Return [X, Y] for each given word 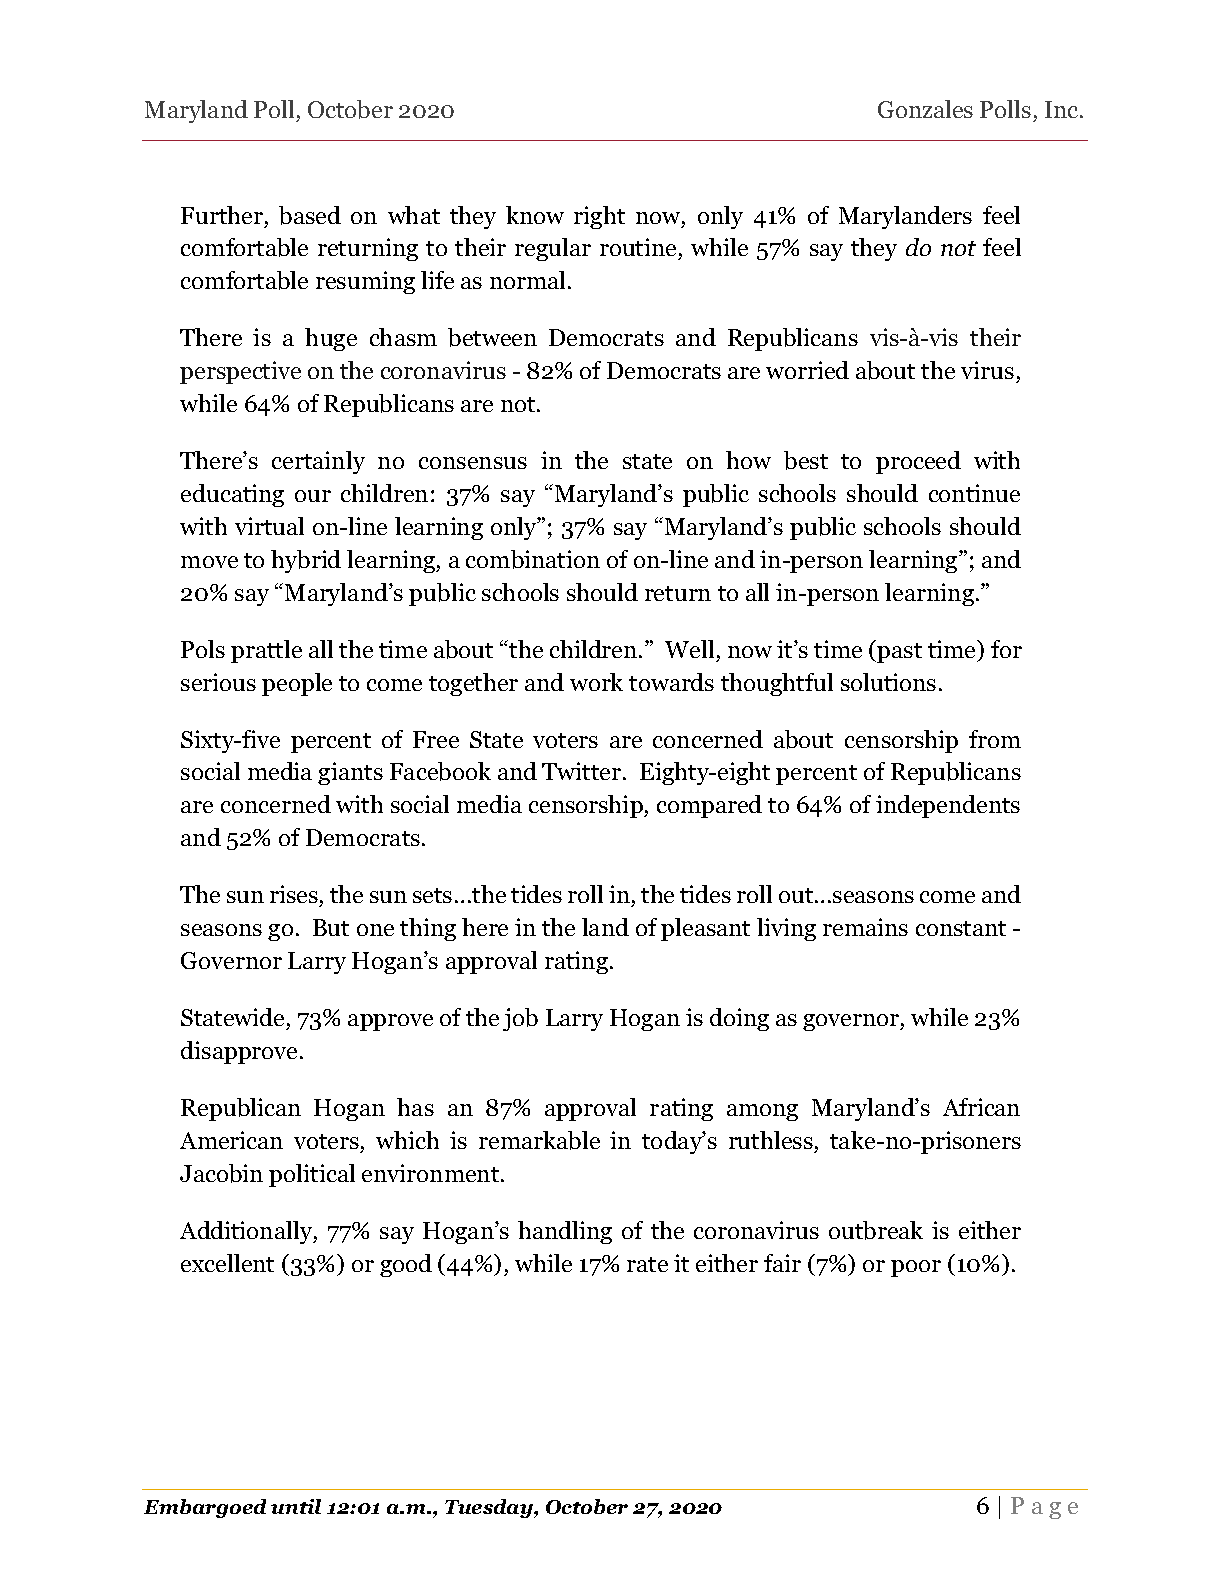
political [312, 1175]
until [296, 1506]
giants [350, 773]
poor [916, 1268]
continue [974, 493]
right [599, 217]
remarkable [539, 1140]
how [748, 460]
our [313, 496]
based [310, 215]
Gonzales [925, 109]
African [981, 1107]
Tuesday [490, 1508]
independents [948, 806]
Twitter [581, 771]
